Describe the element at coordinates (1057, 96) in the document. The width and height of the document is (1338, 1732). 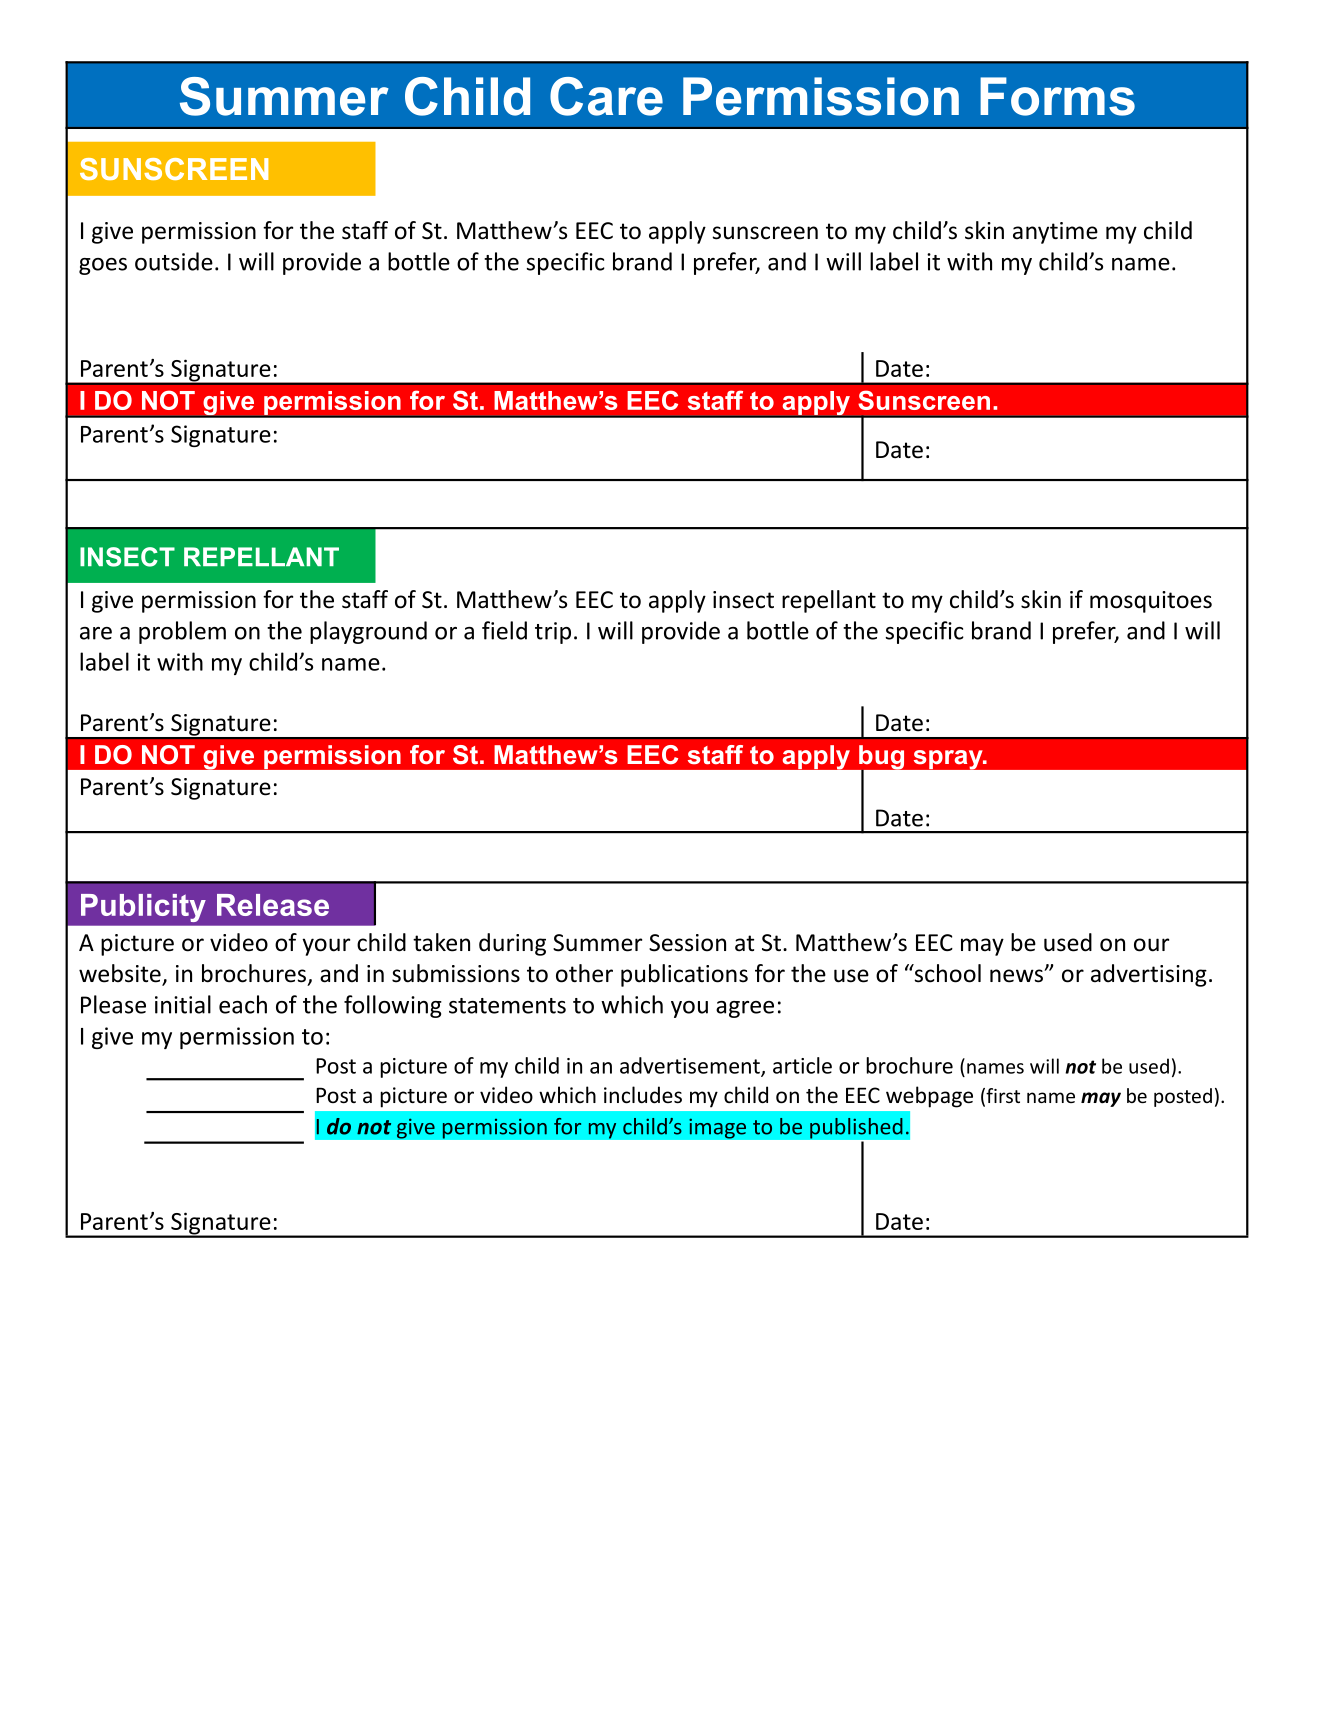
I see `Forms` at that location.
